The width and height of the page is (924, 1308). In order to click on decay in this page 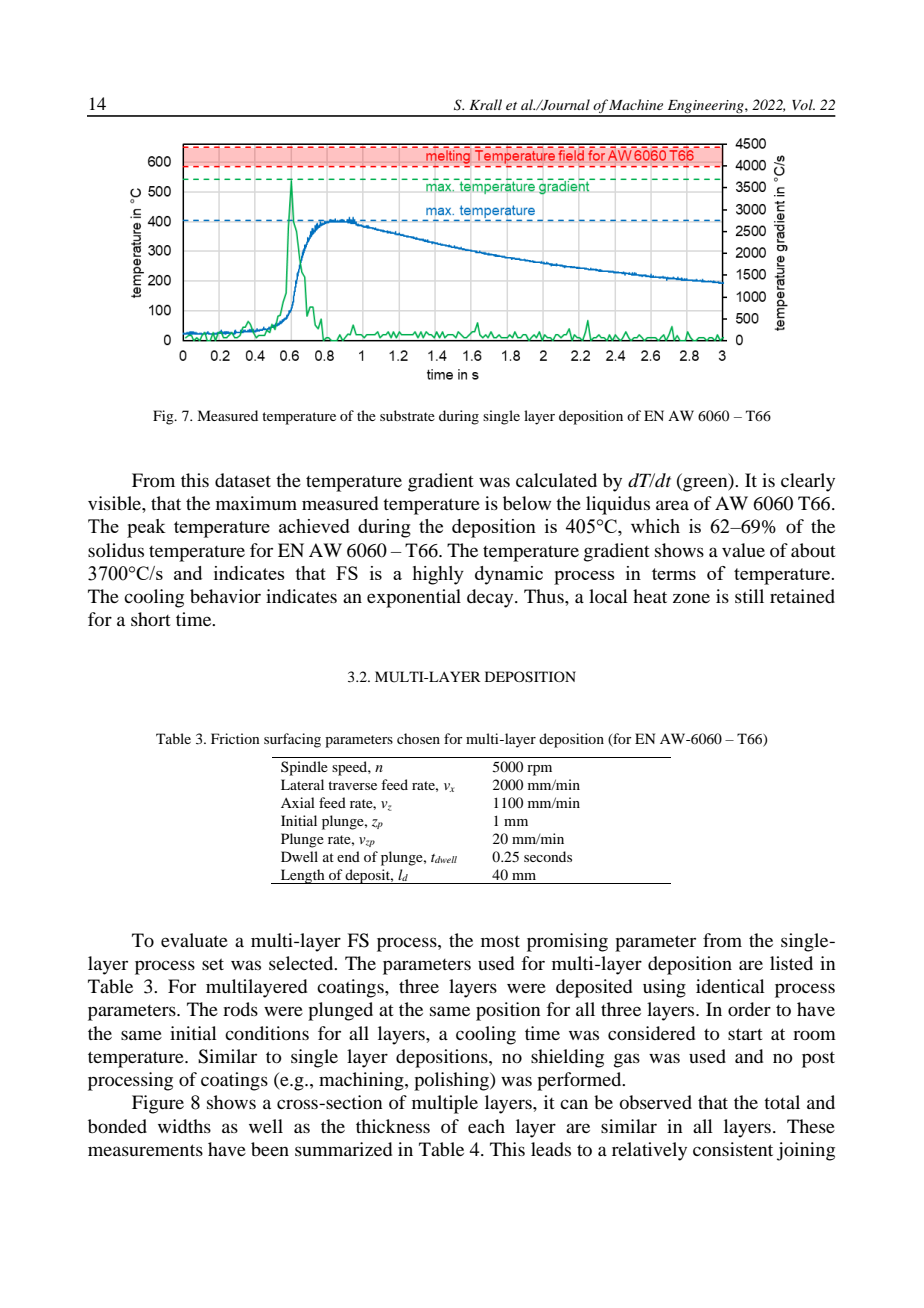, I will do `click(491, 598)`.
